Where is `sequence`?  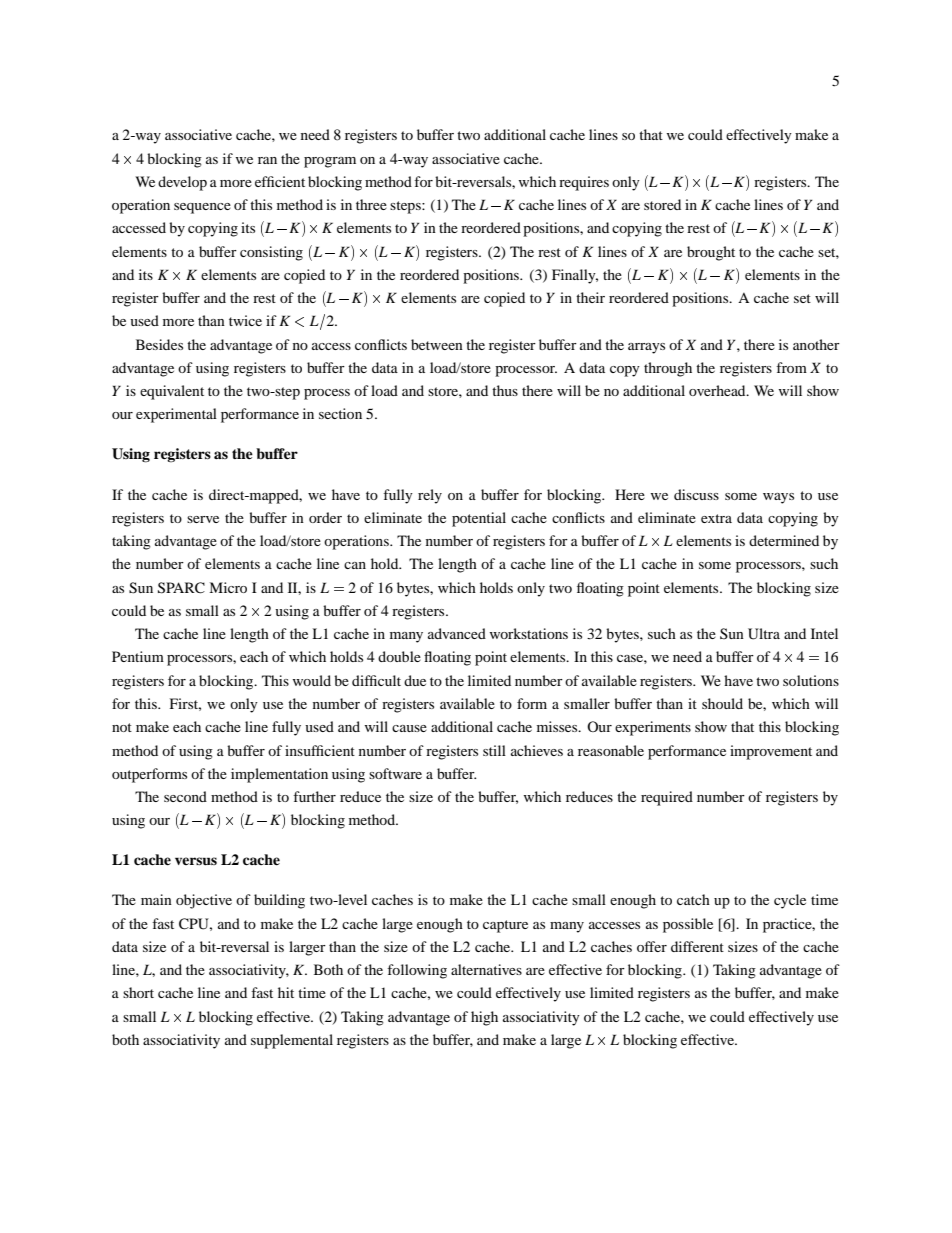
sequence is located at coordinates (202, 208).
